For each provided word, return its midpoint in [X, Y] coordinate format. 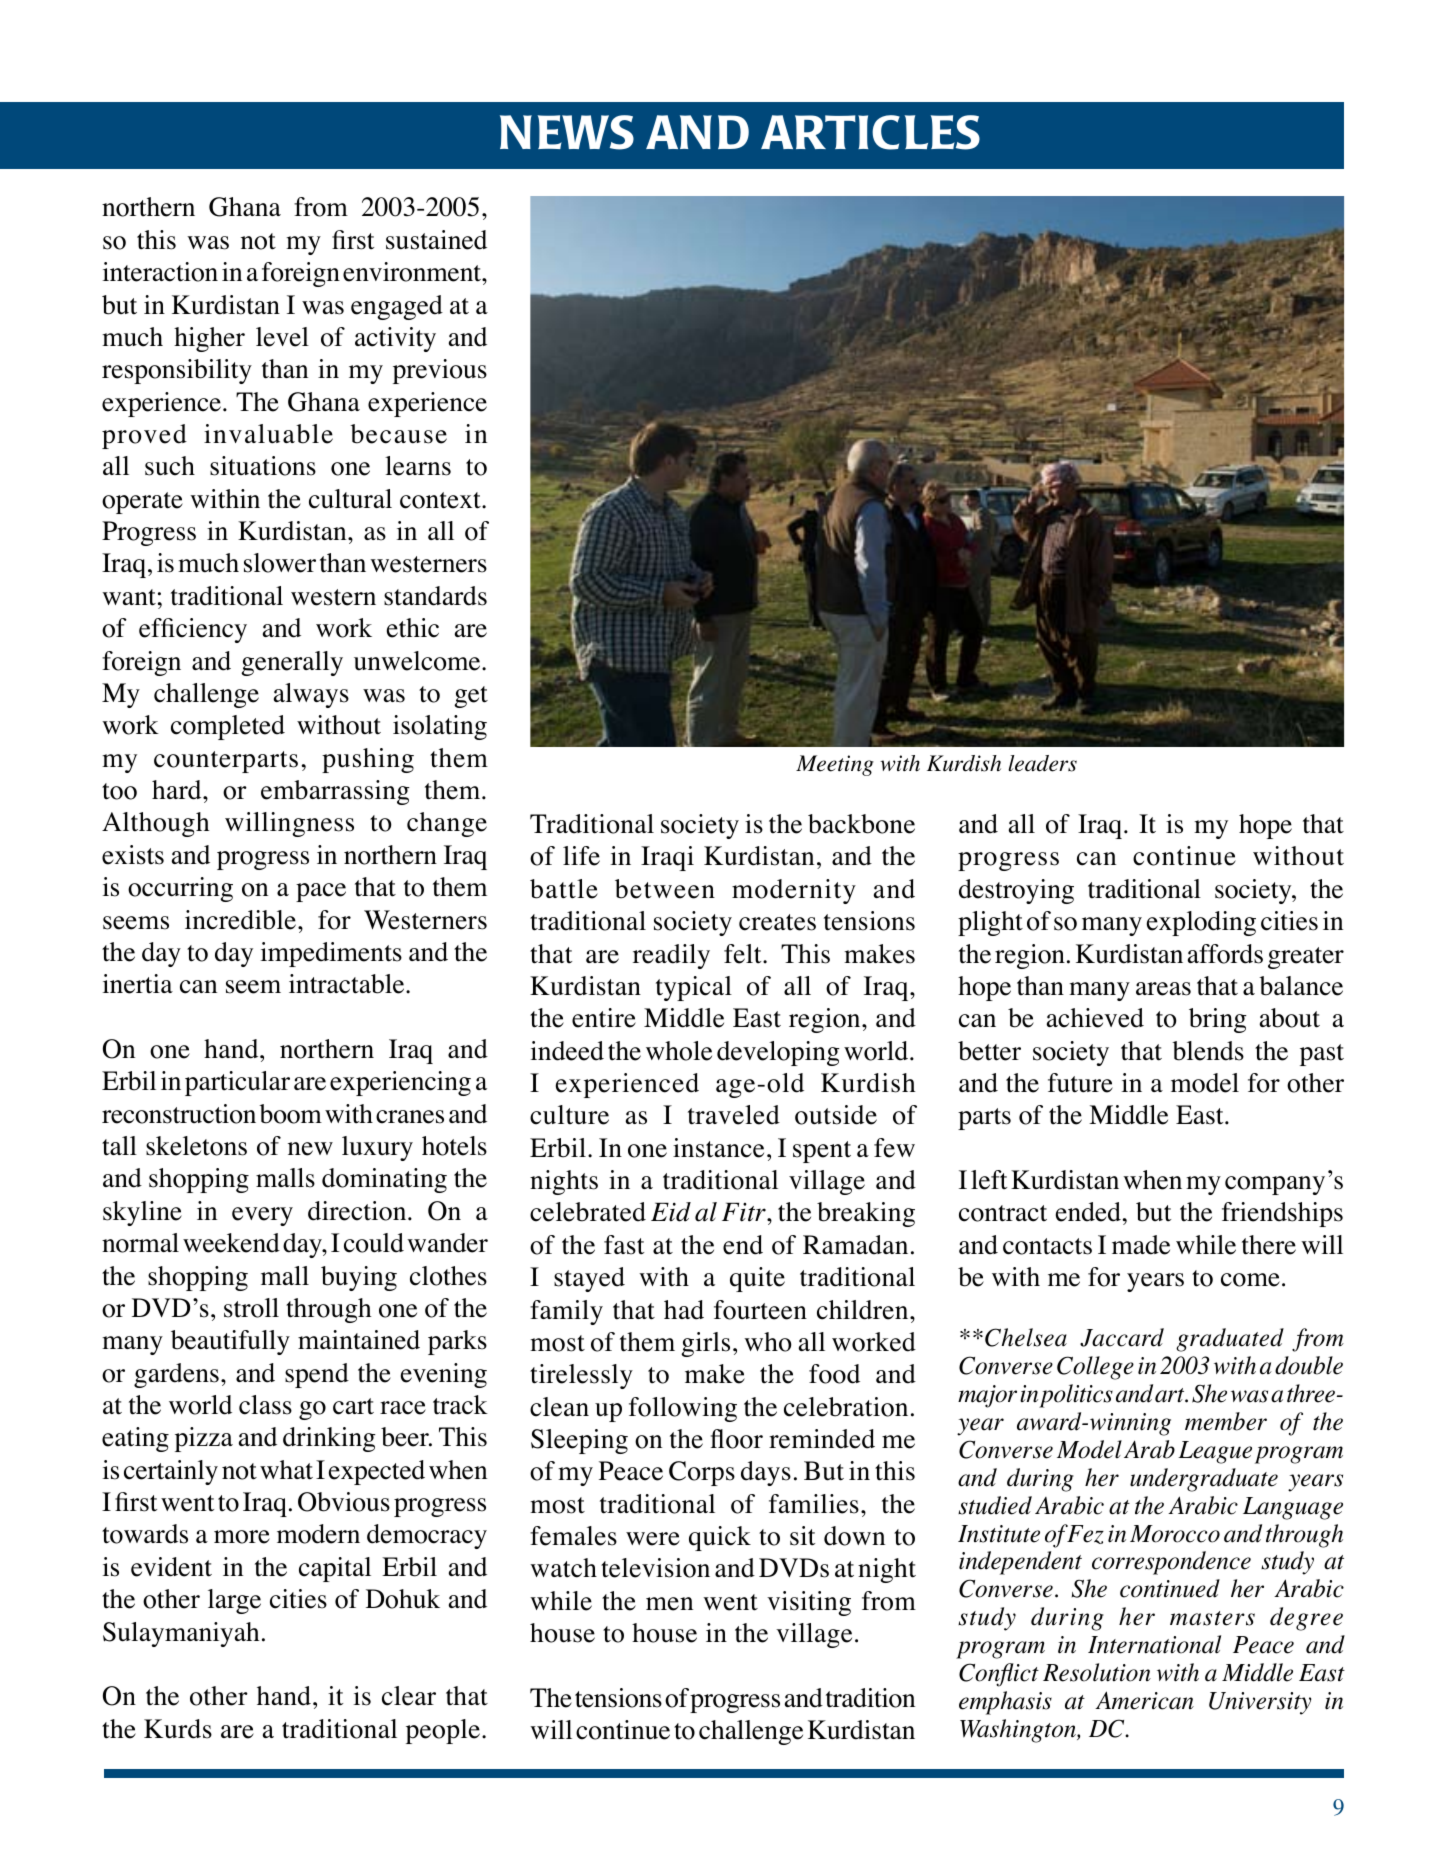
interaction [160, 272]
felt [744, 954]
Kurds [178, 1729]
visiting [809, 1603]
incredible [240, 920]
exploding [1201, 923]
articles [870, 132]
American [1144, 1700]
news [567, 132]
